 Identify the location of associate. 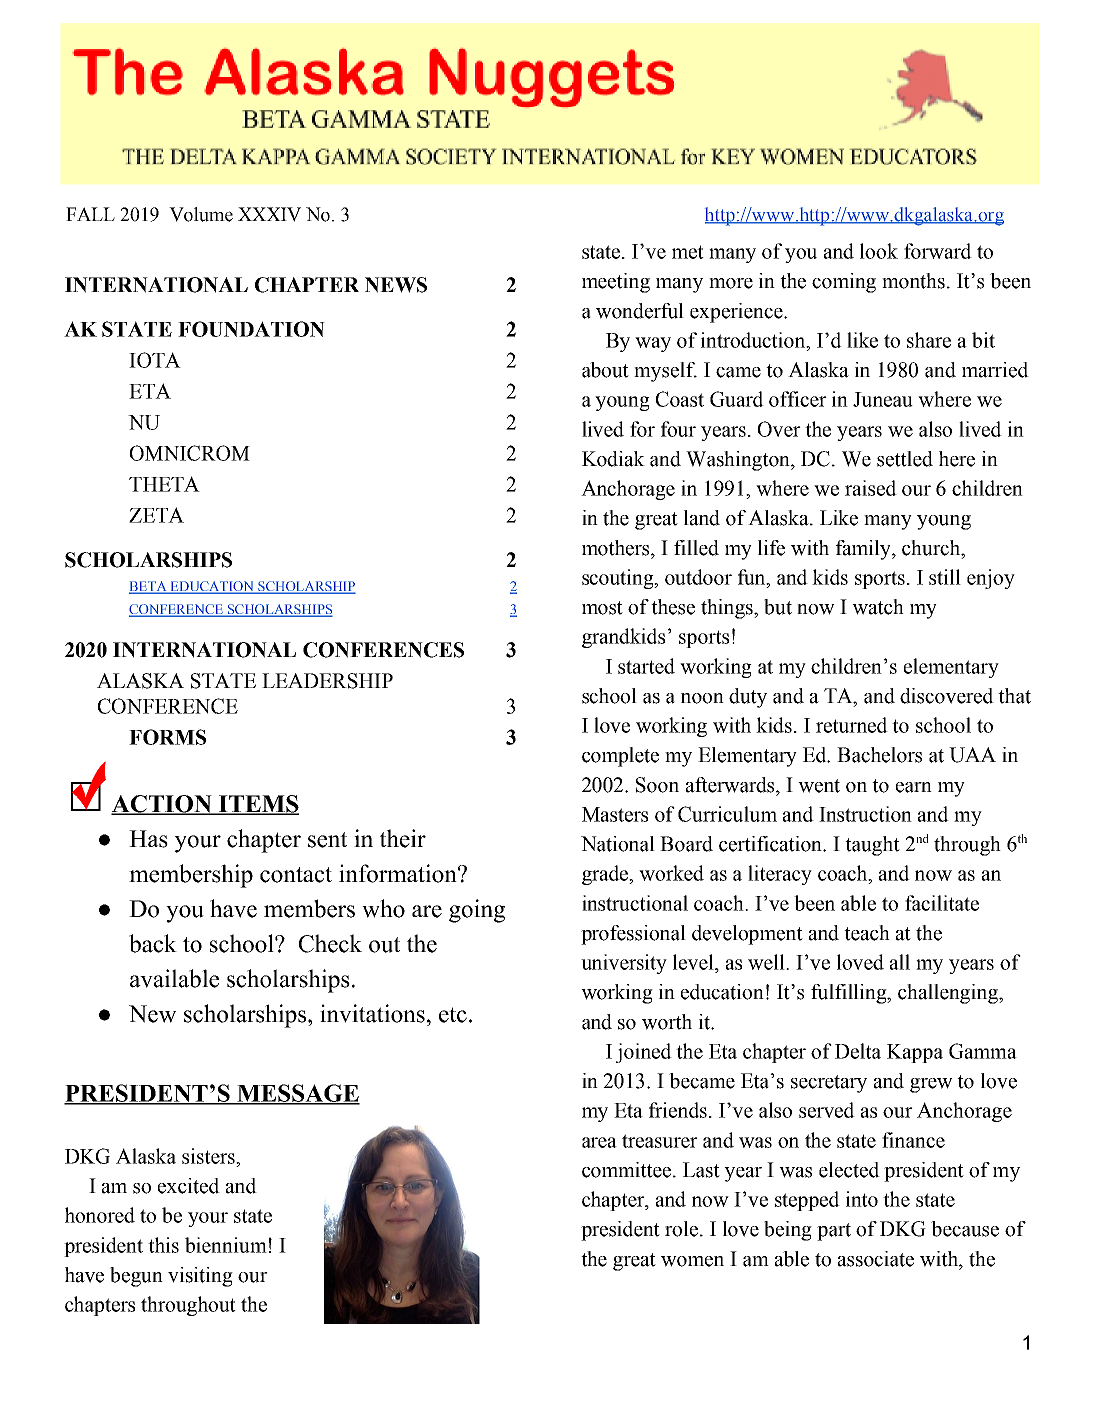
(876, 1259).
